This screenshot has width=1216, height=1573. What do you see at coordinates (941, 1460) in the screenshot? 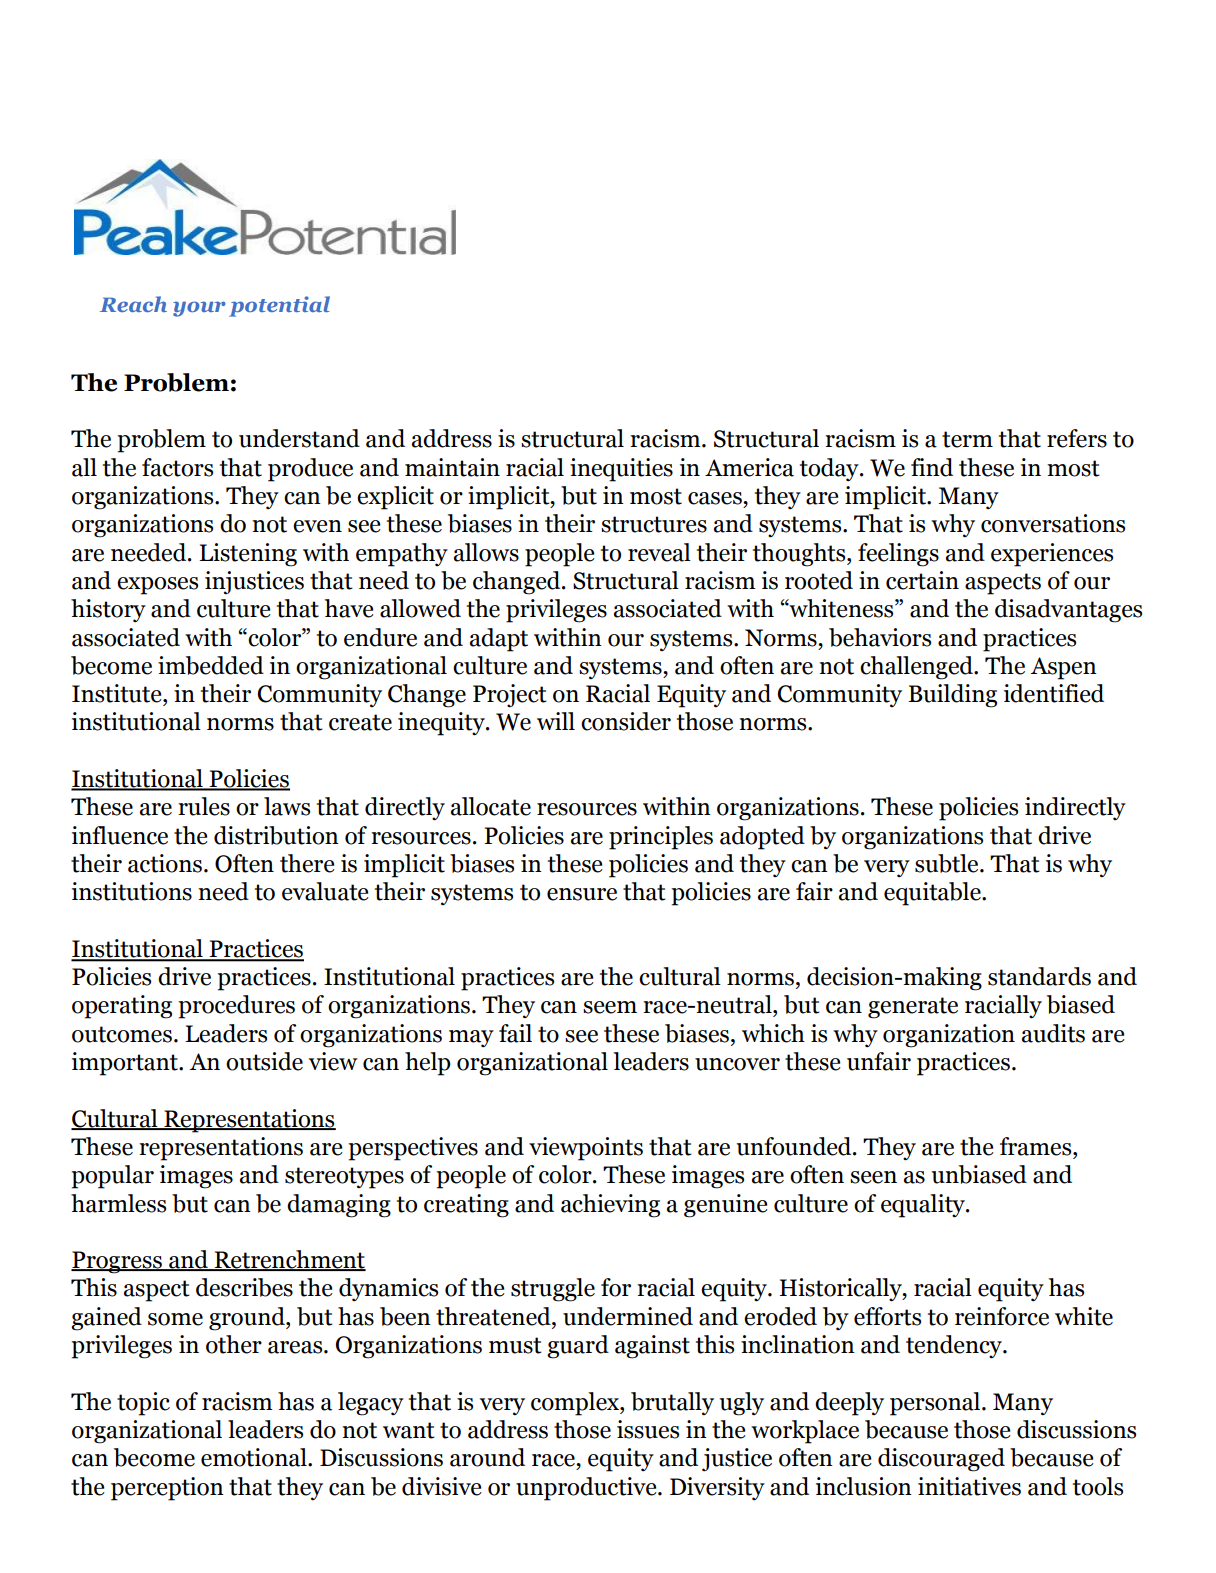
I see `discouraged` at bounding box center [941, 1460].
